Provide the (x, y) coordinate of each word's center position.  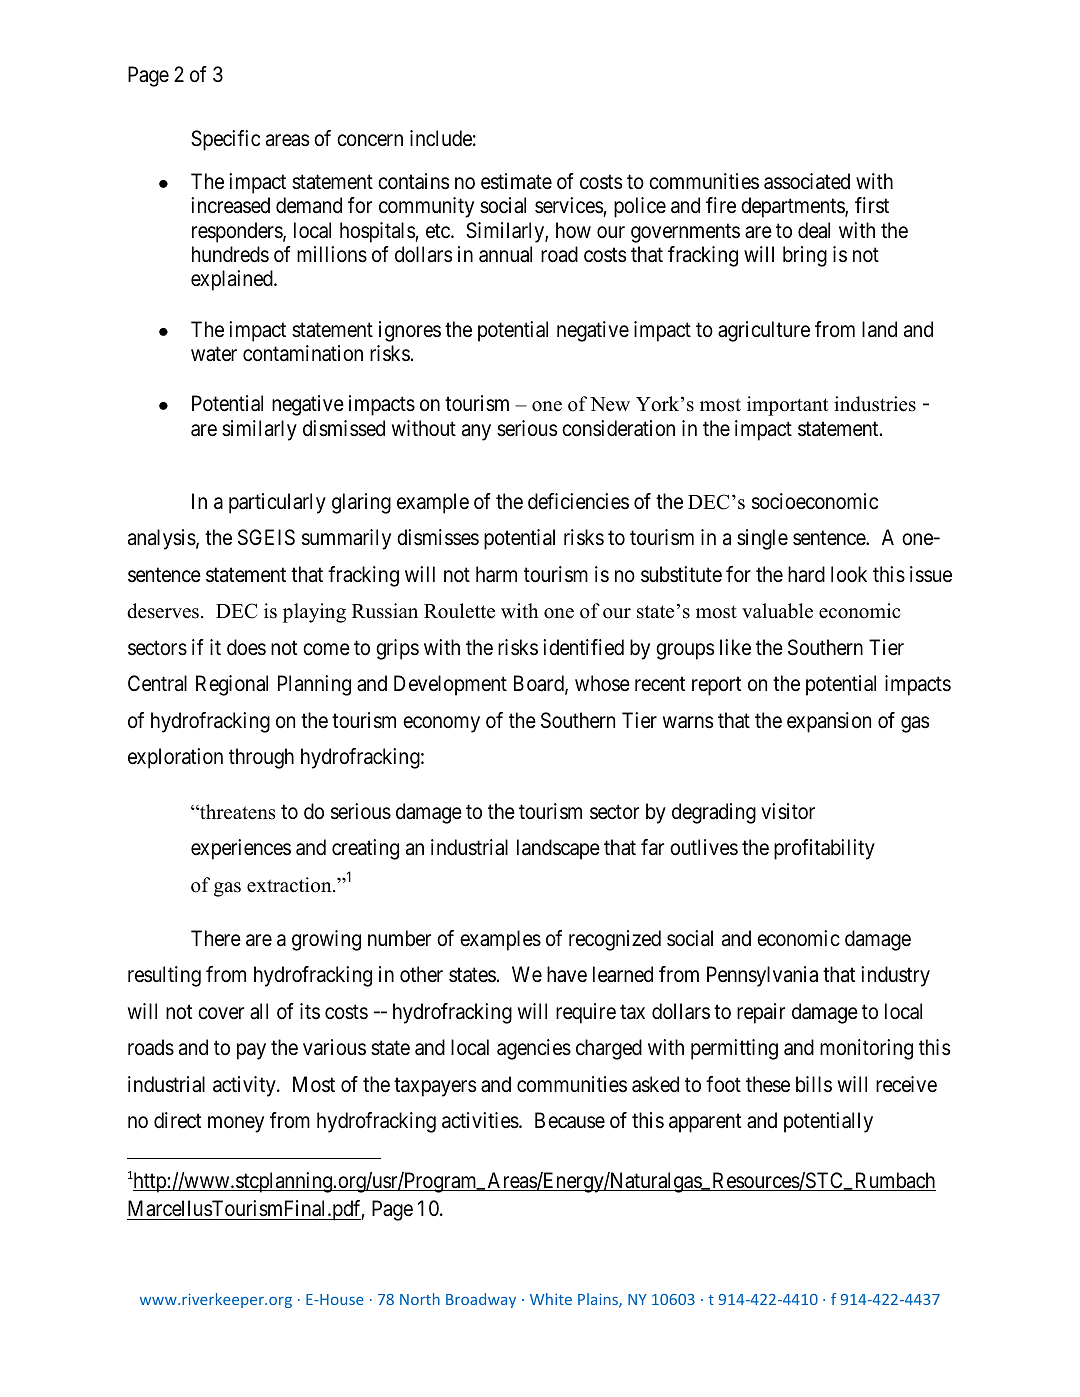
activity (245, 1086)
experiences (241, 849)
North (420, 1299)
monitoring (866, 1049)
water (214, 354)
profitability (824, 849)
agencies (534, 1049)
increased (230, 205)
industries (875, 404)
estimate (516, 181)
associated (807, 181)
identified (583, 647)
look (849, 574)
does (246, 647)
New (610, 404)
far (652, 847)
